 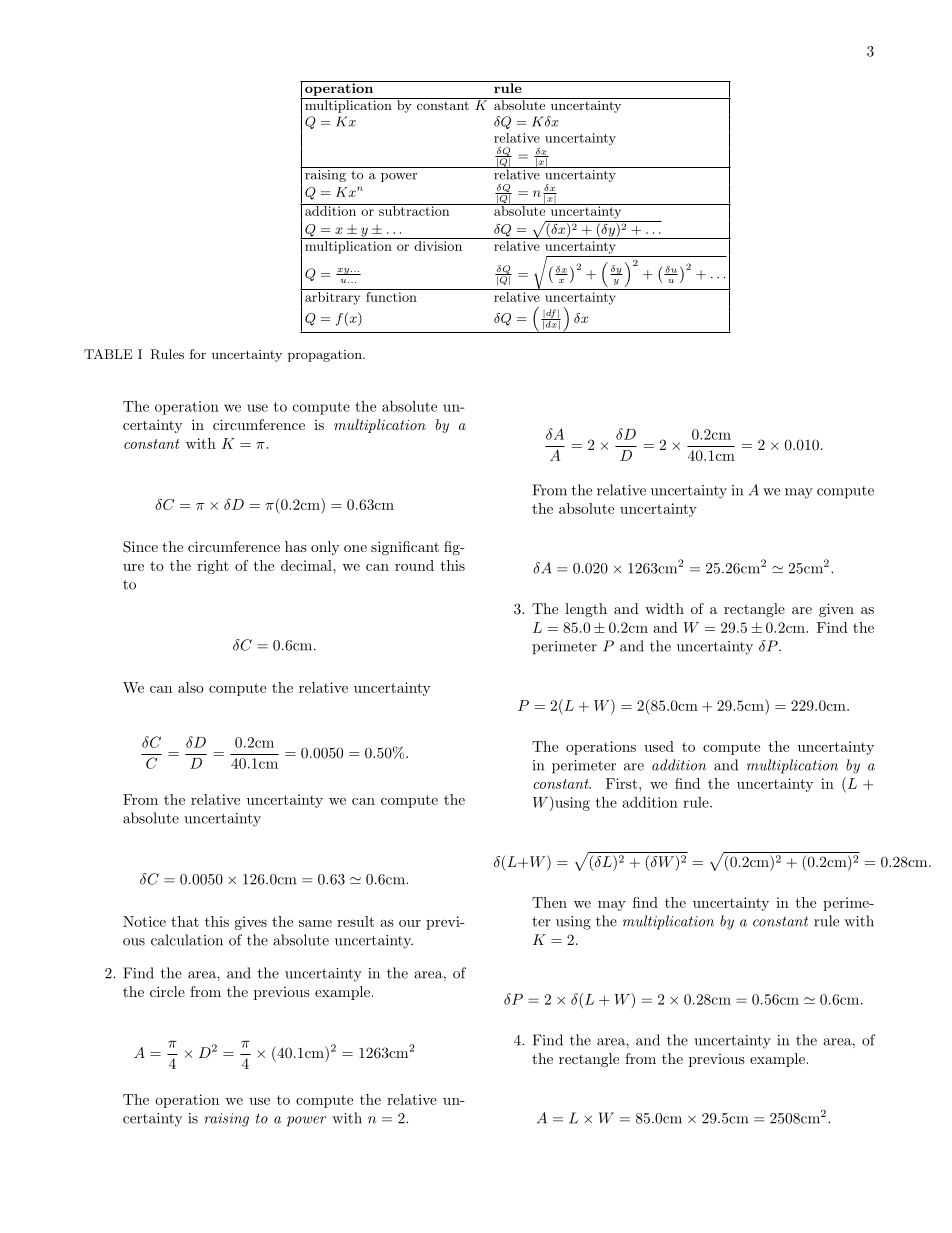 What do you see at coordinates (623, 783) in the page?
I see `First` at bounding box center [623, 783].
